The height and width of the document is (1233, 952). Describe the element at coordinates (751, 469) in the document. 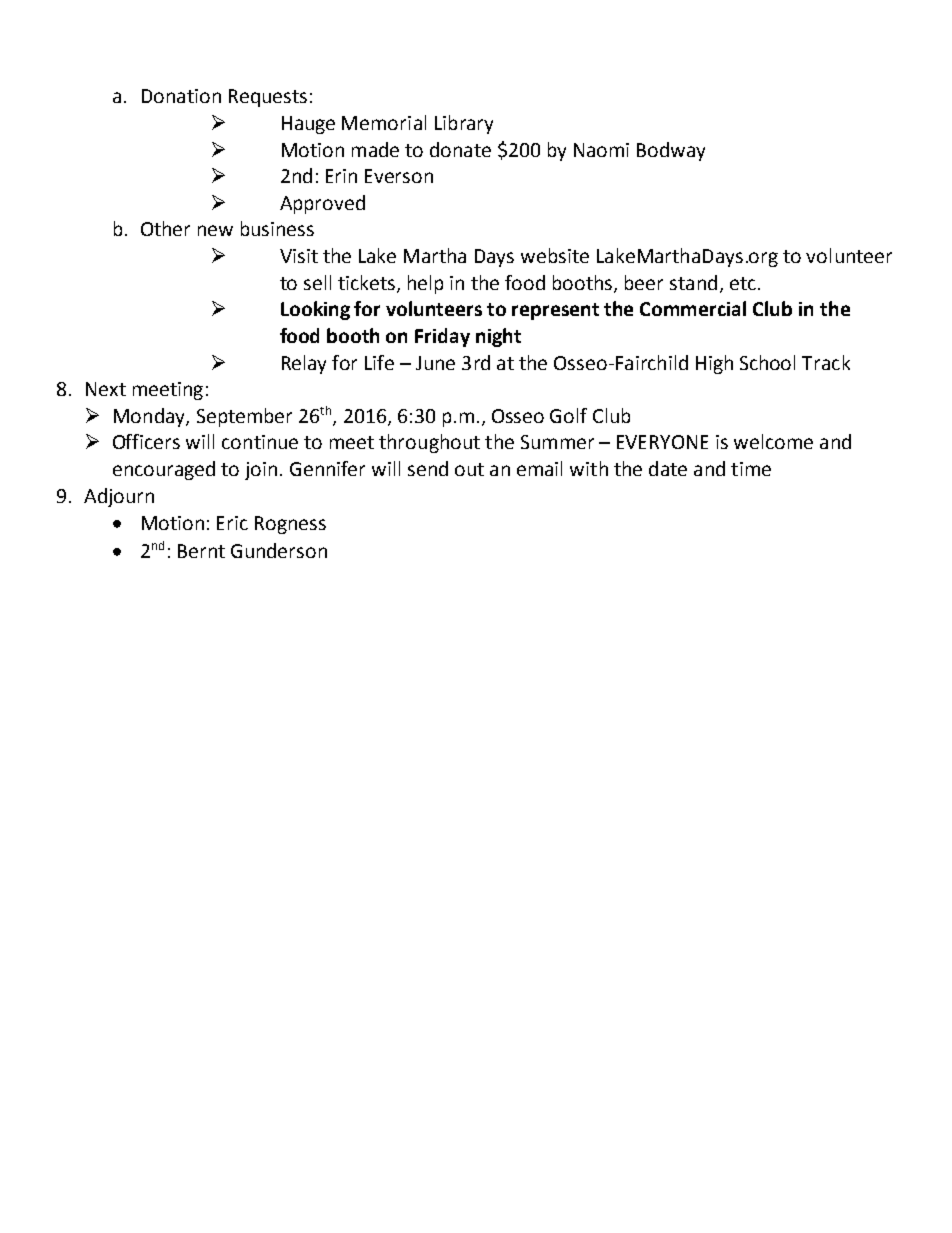

I see `time` at that location.
